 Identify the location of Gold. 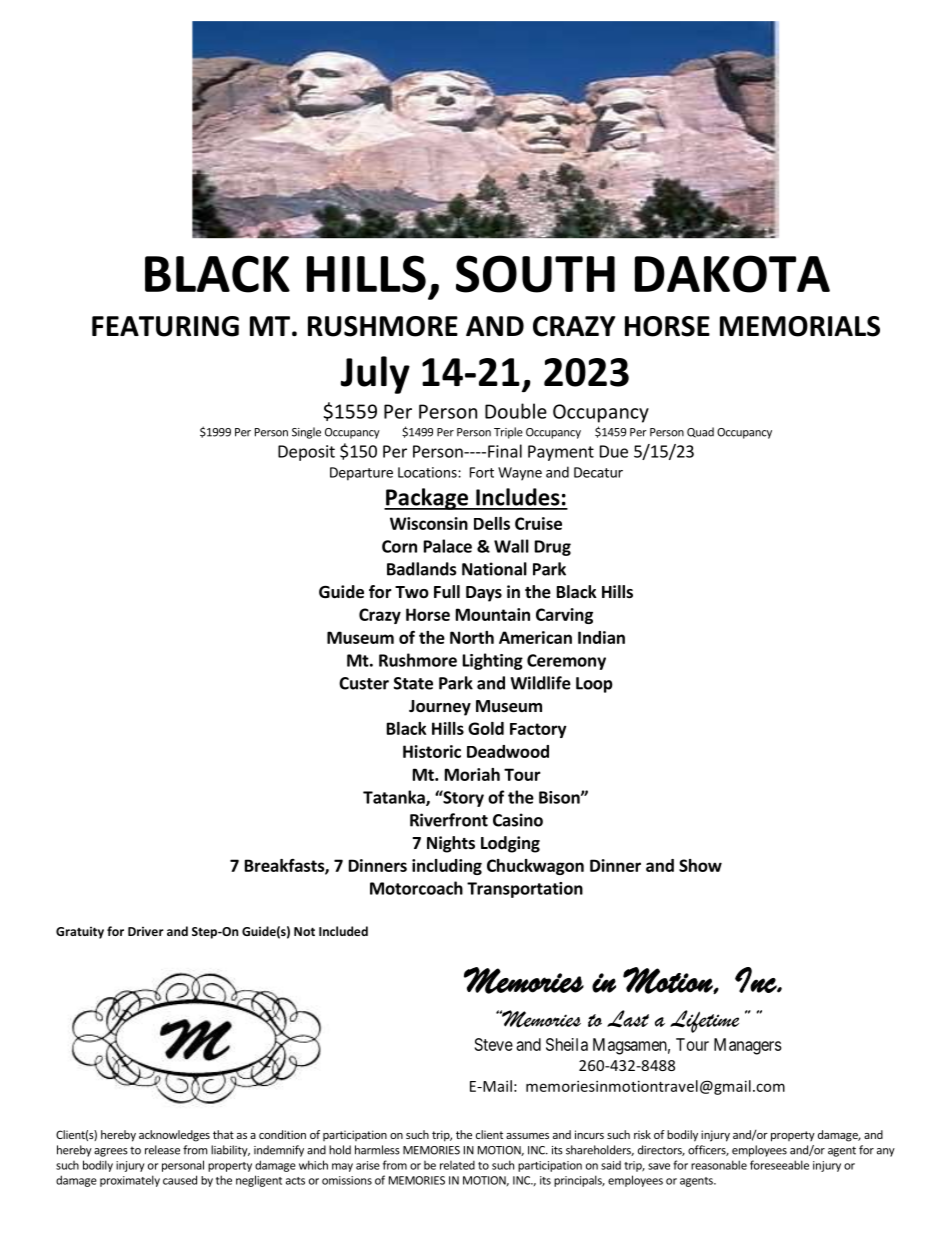
(486, 728).
